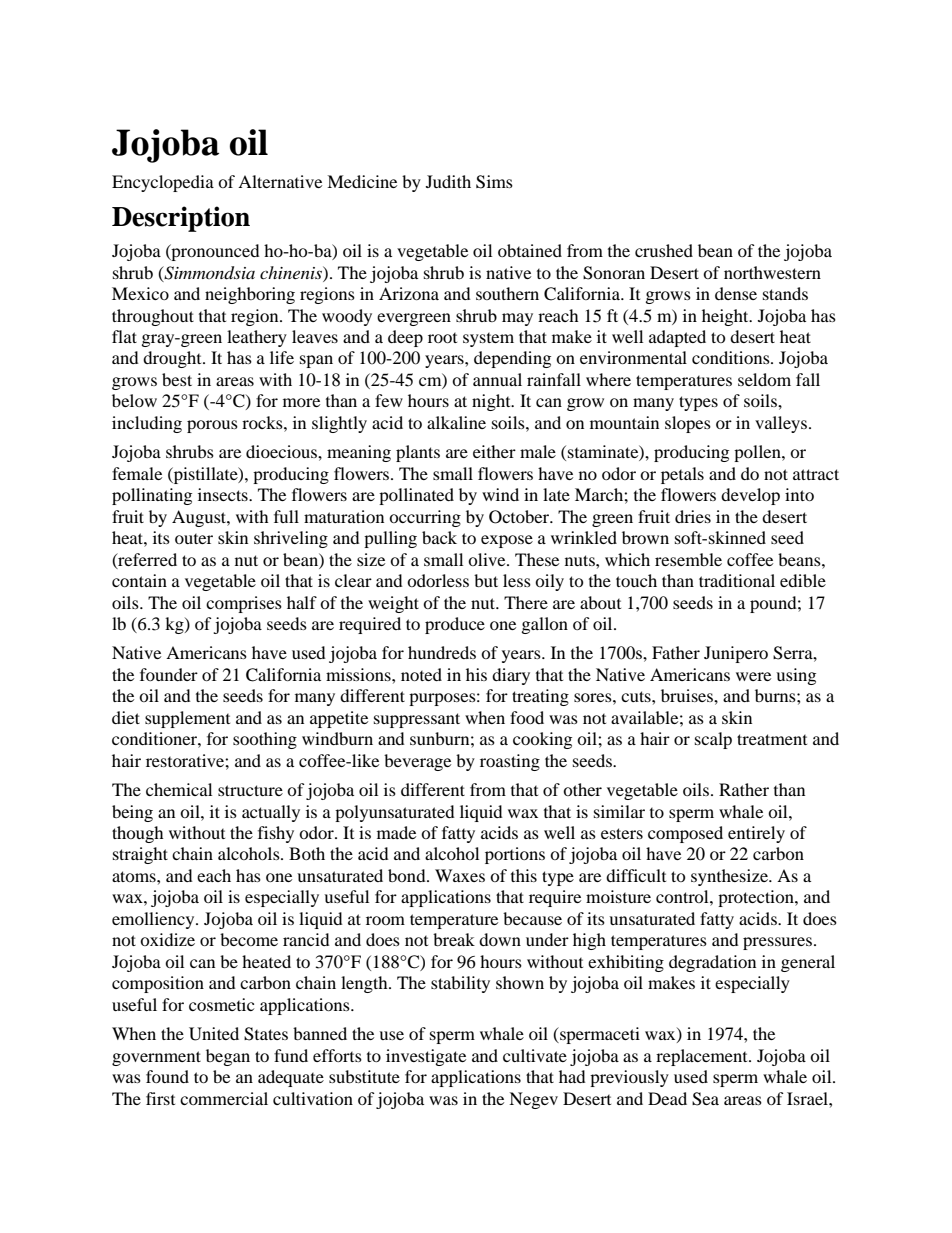 This screenshot has width=952, height=1233. I want to click on Judith, so click(448, 181).
